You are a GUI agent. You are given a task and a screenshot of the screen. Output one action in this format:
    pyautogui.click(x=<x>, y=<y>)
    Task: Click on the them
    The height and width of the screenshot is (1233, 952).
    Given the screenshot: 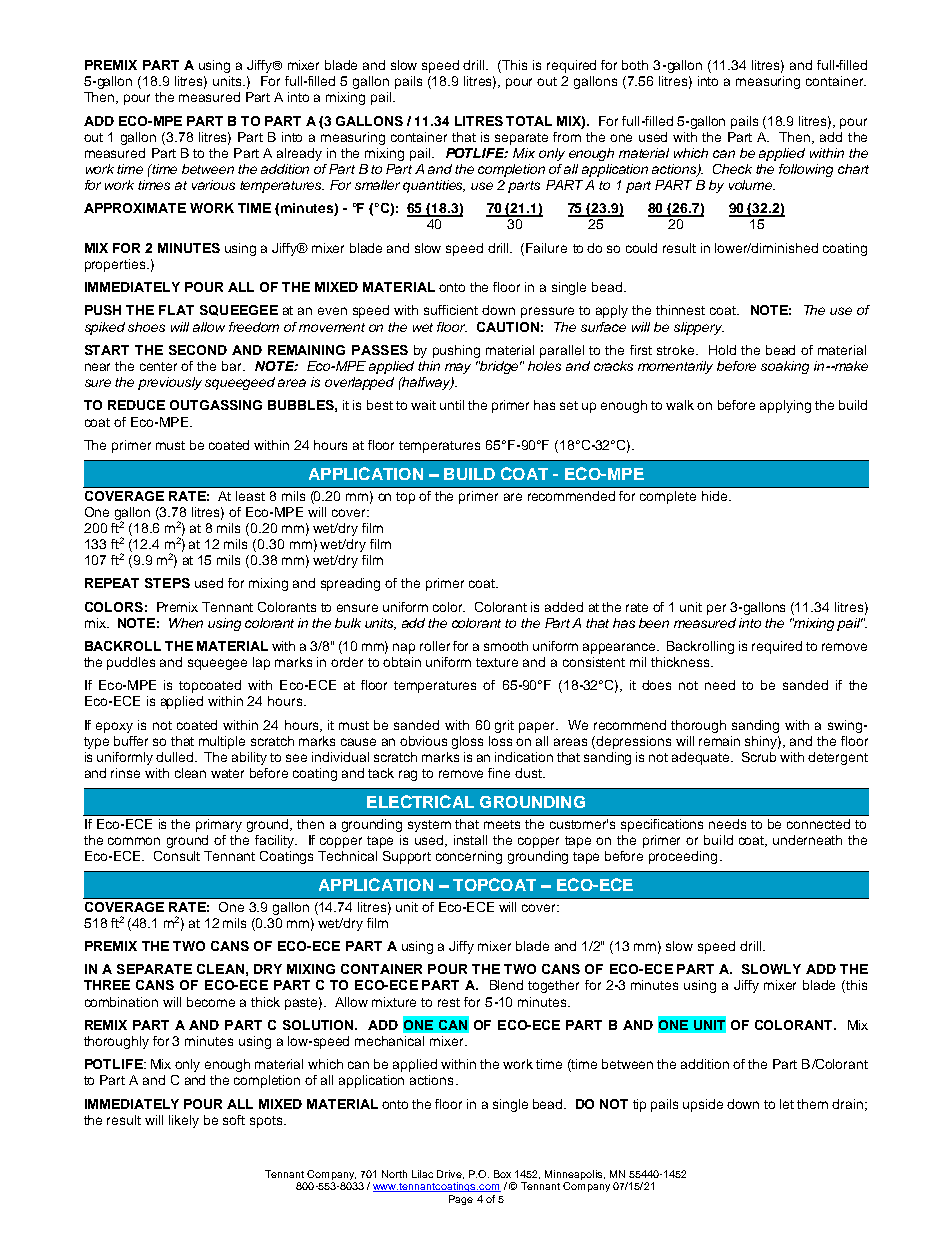 What is the action you would take?
    pyautogui.click(x=812, y=1104)
